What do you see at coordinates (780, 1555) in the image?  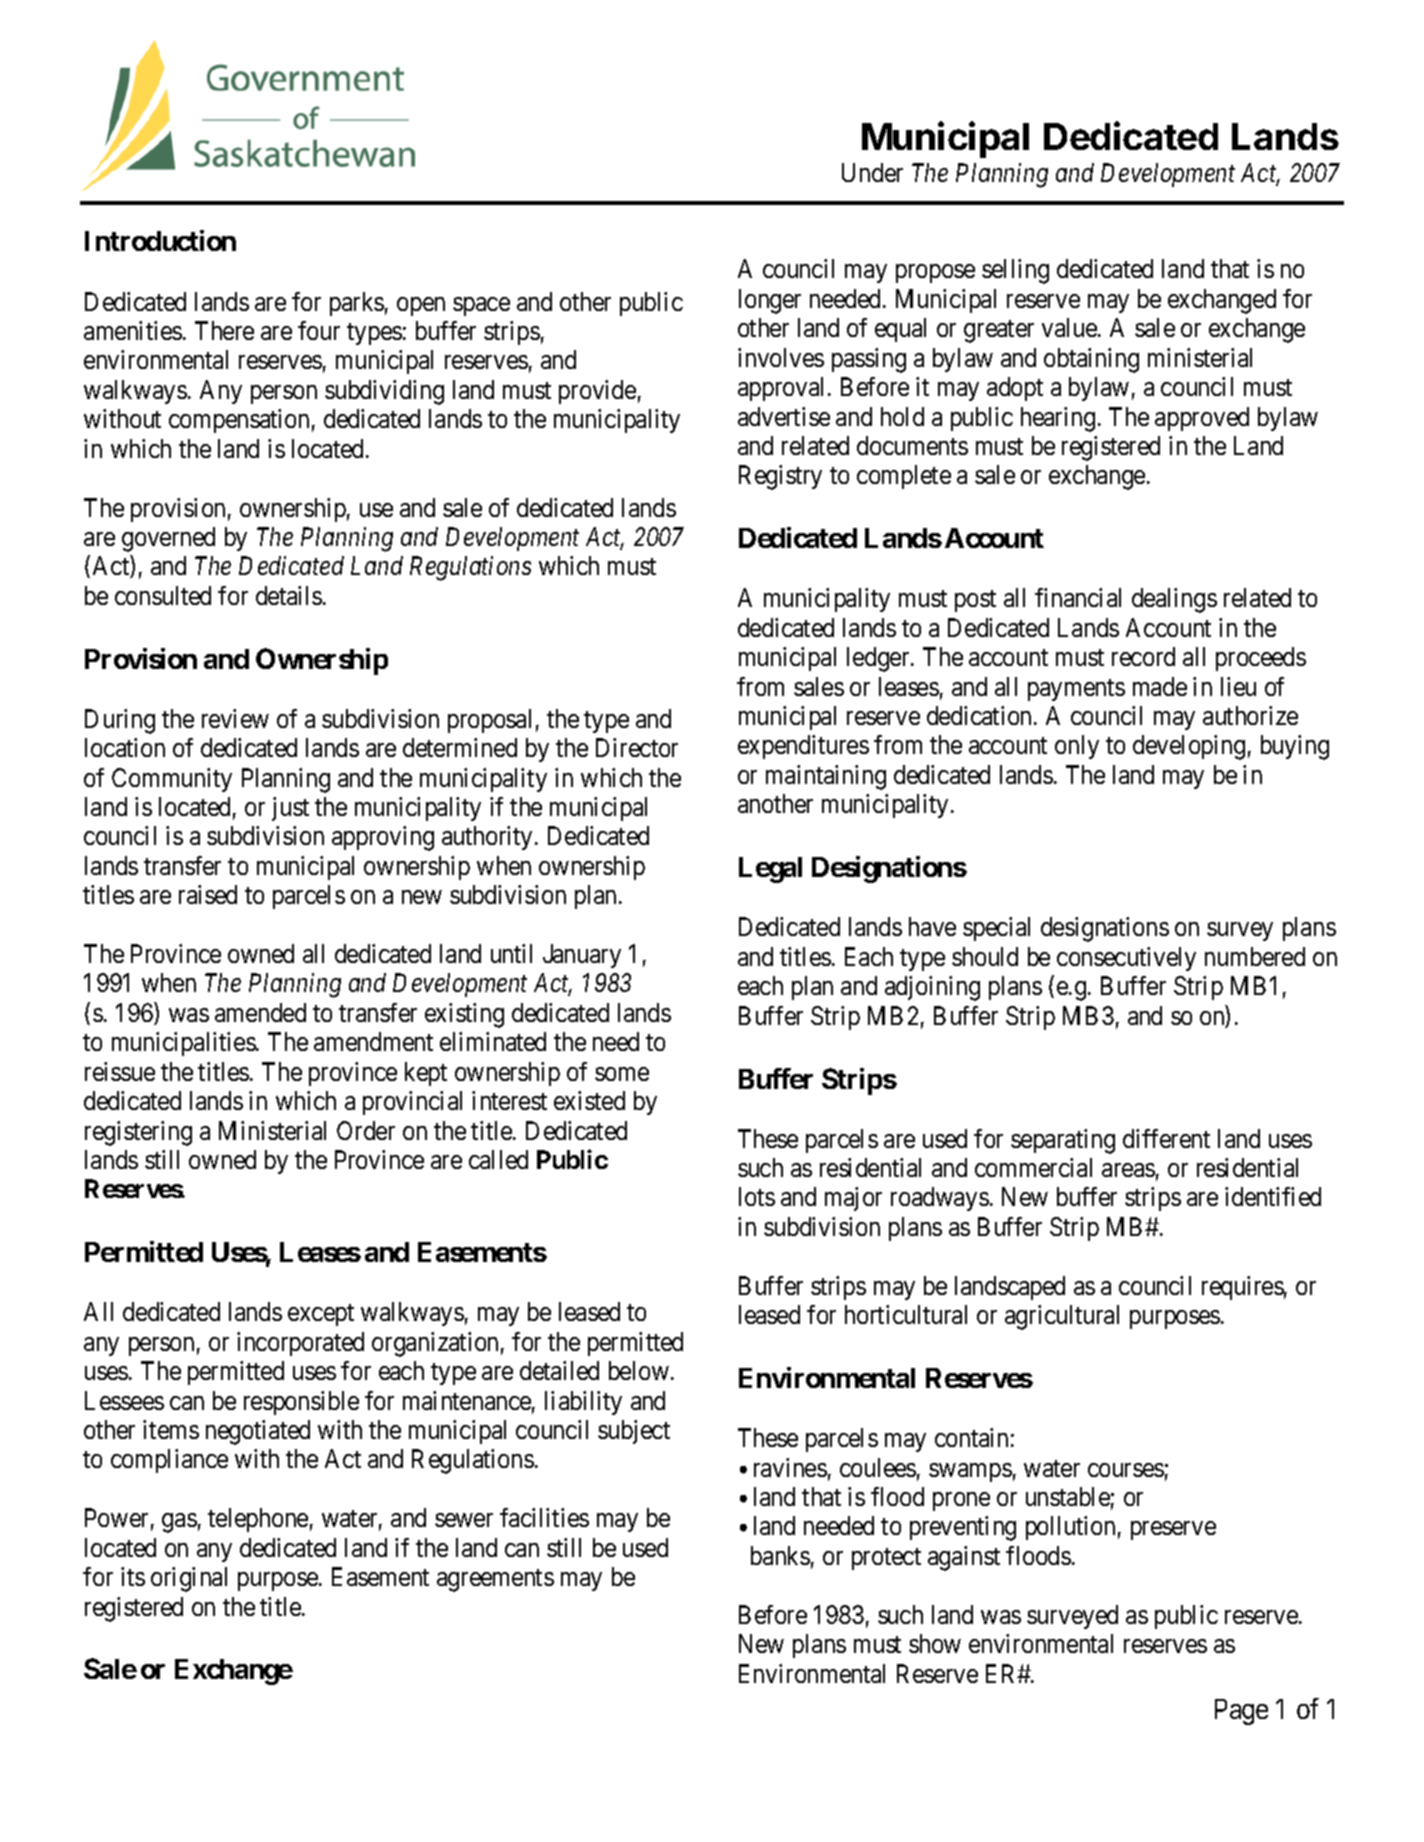 I see `banks` at bounding box center [780, 1555].
